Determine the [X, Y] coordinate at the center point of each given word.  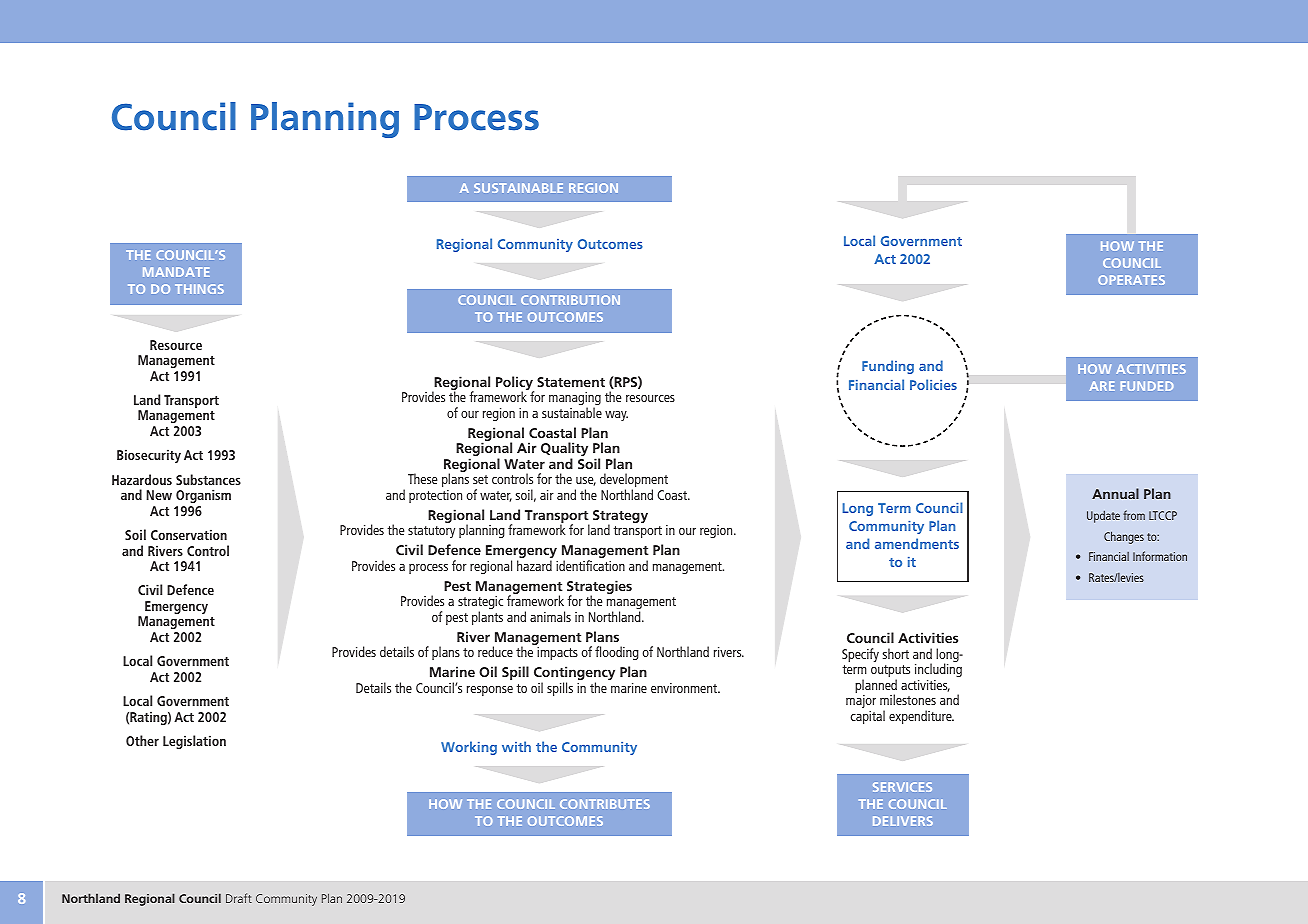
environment [685, 688]
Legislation [194, 742]
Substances [208, 479]
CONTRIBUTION [570, 300]
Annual [1115, 493]
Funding [888, 367]
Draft [239, 898]
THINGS [199, 289]
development [634, 481]
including [938, 670]
